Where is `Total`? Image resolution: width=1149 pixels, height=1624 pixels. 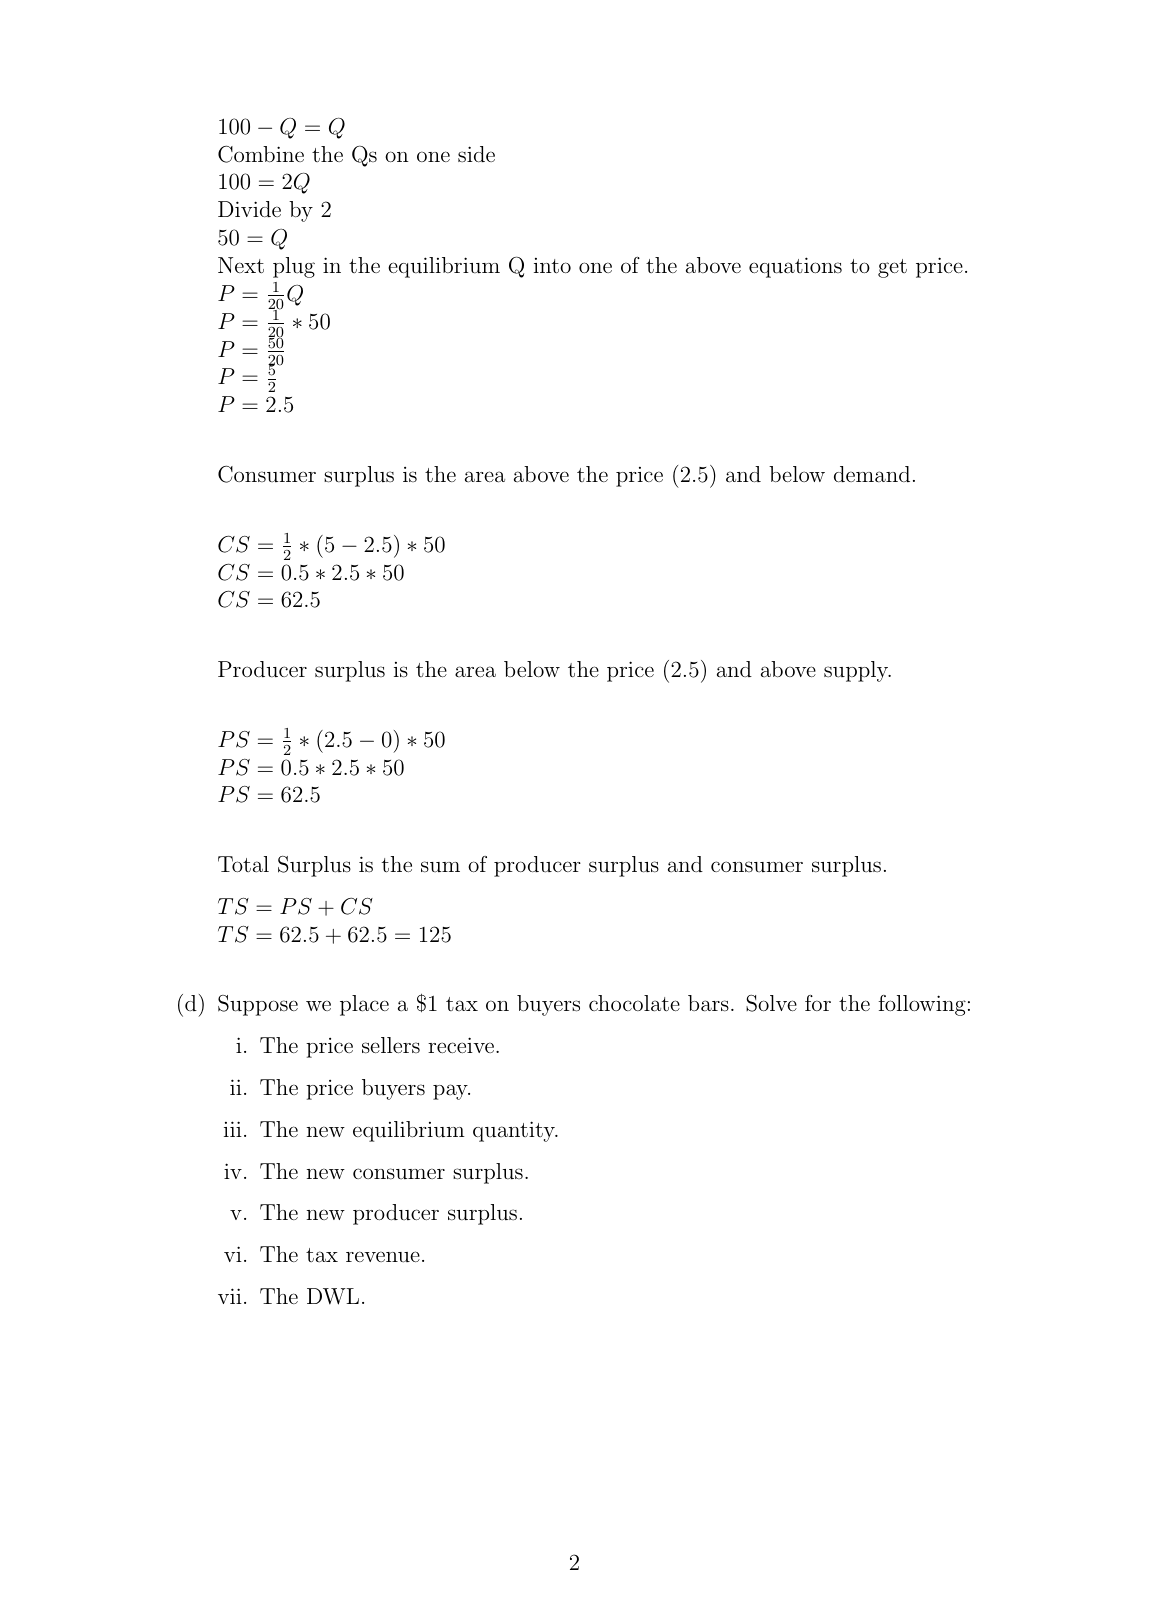
Total is located at coordinates (243, 864).
